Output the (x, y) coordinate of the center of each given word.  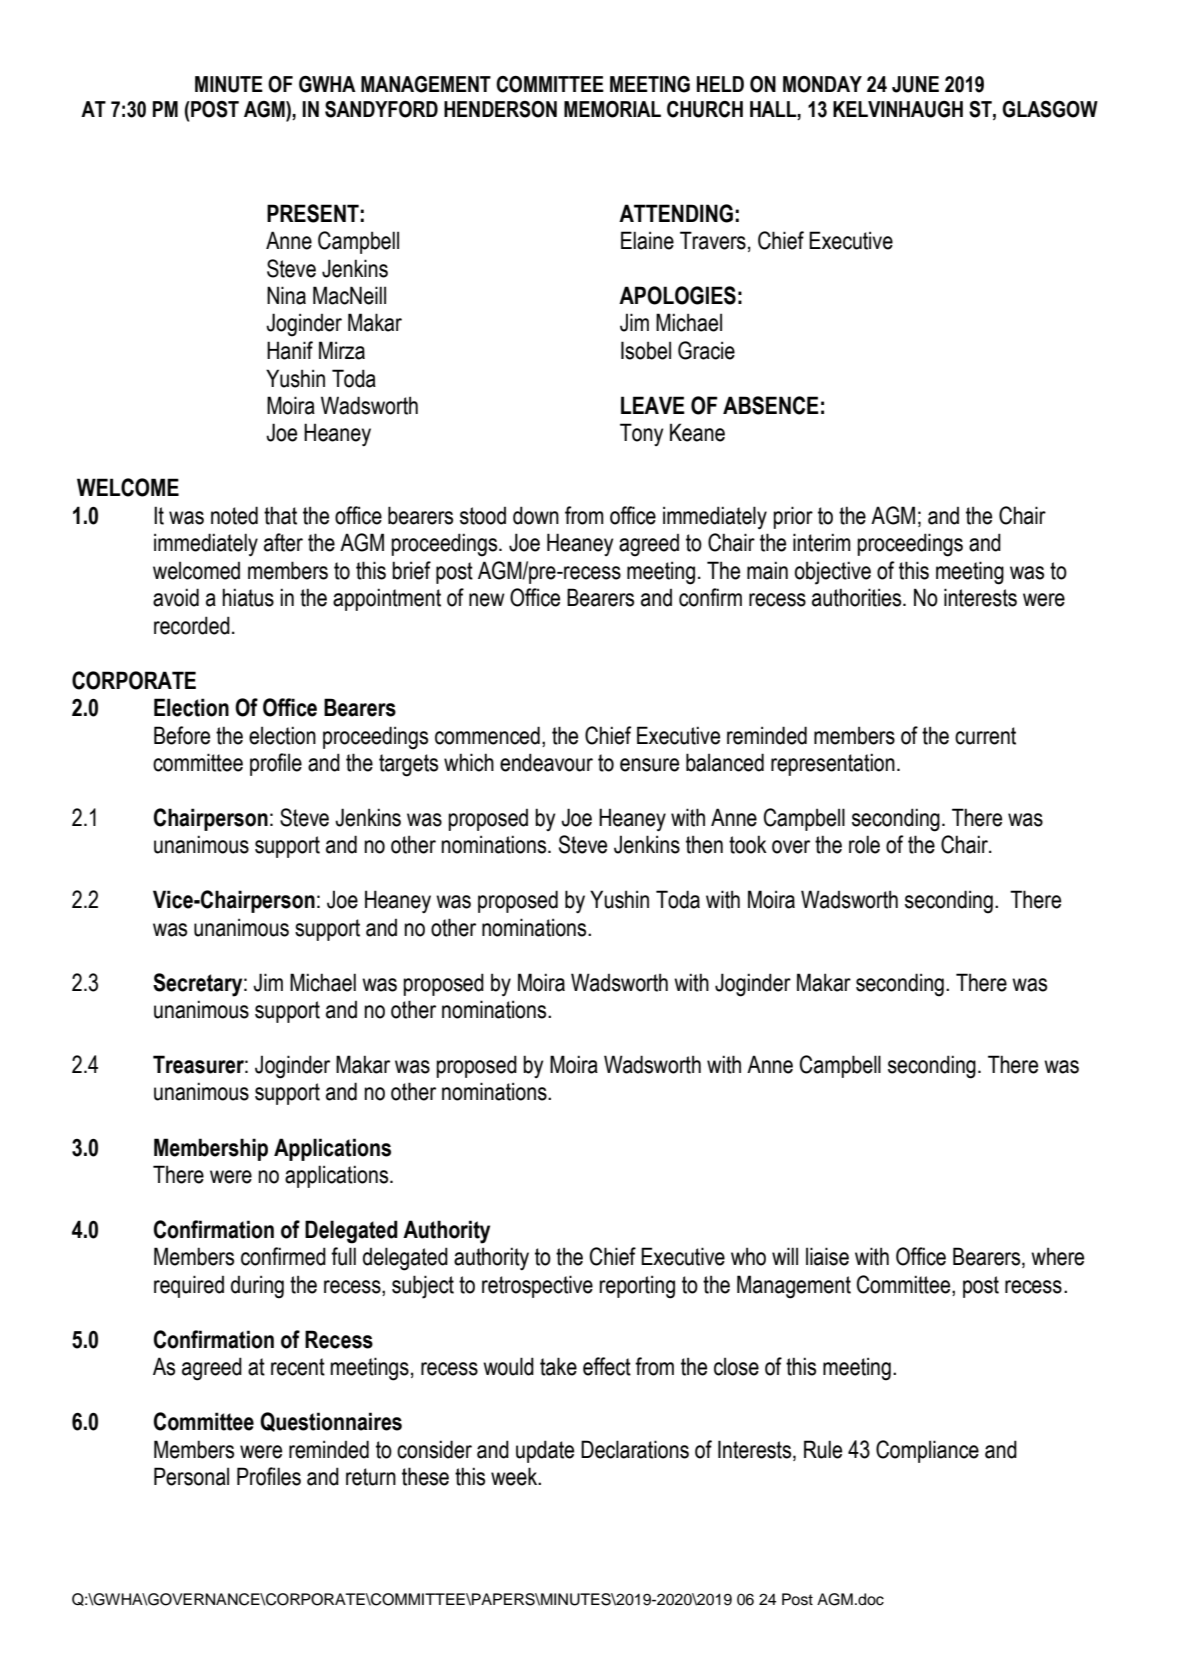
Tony (641, 434)
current (985, 736)
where (1057, 1256)
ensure (649, 765)
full (343, 1256)
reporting (637, 1287)
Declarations (635, 1449)
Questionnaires (331, 1422)
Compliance (927, 1451)
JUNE (915, 84)
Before (182, 735)
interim (822, 542)
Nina (286, 295)
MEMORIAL (612, 109)
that (280, 515)
